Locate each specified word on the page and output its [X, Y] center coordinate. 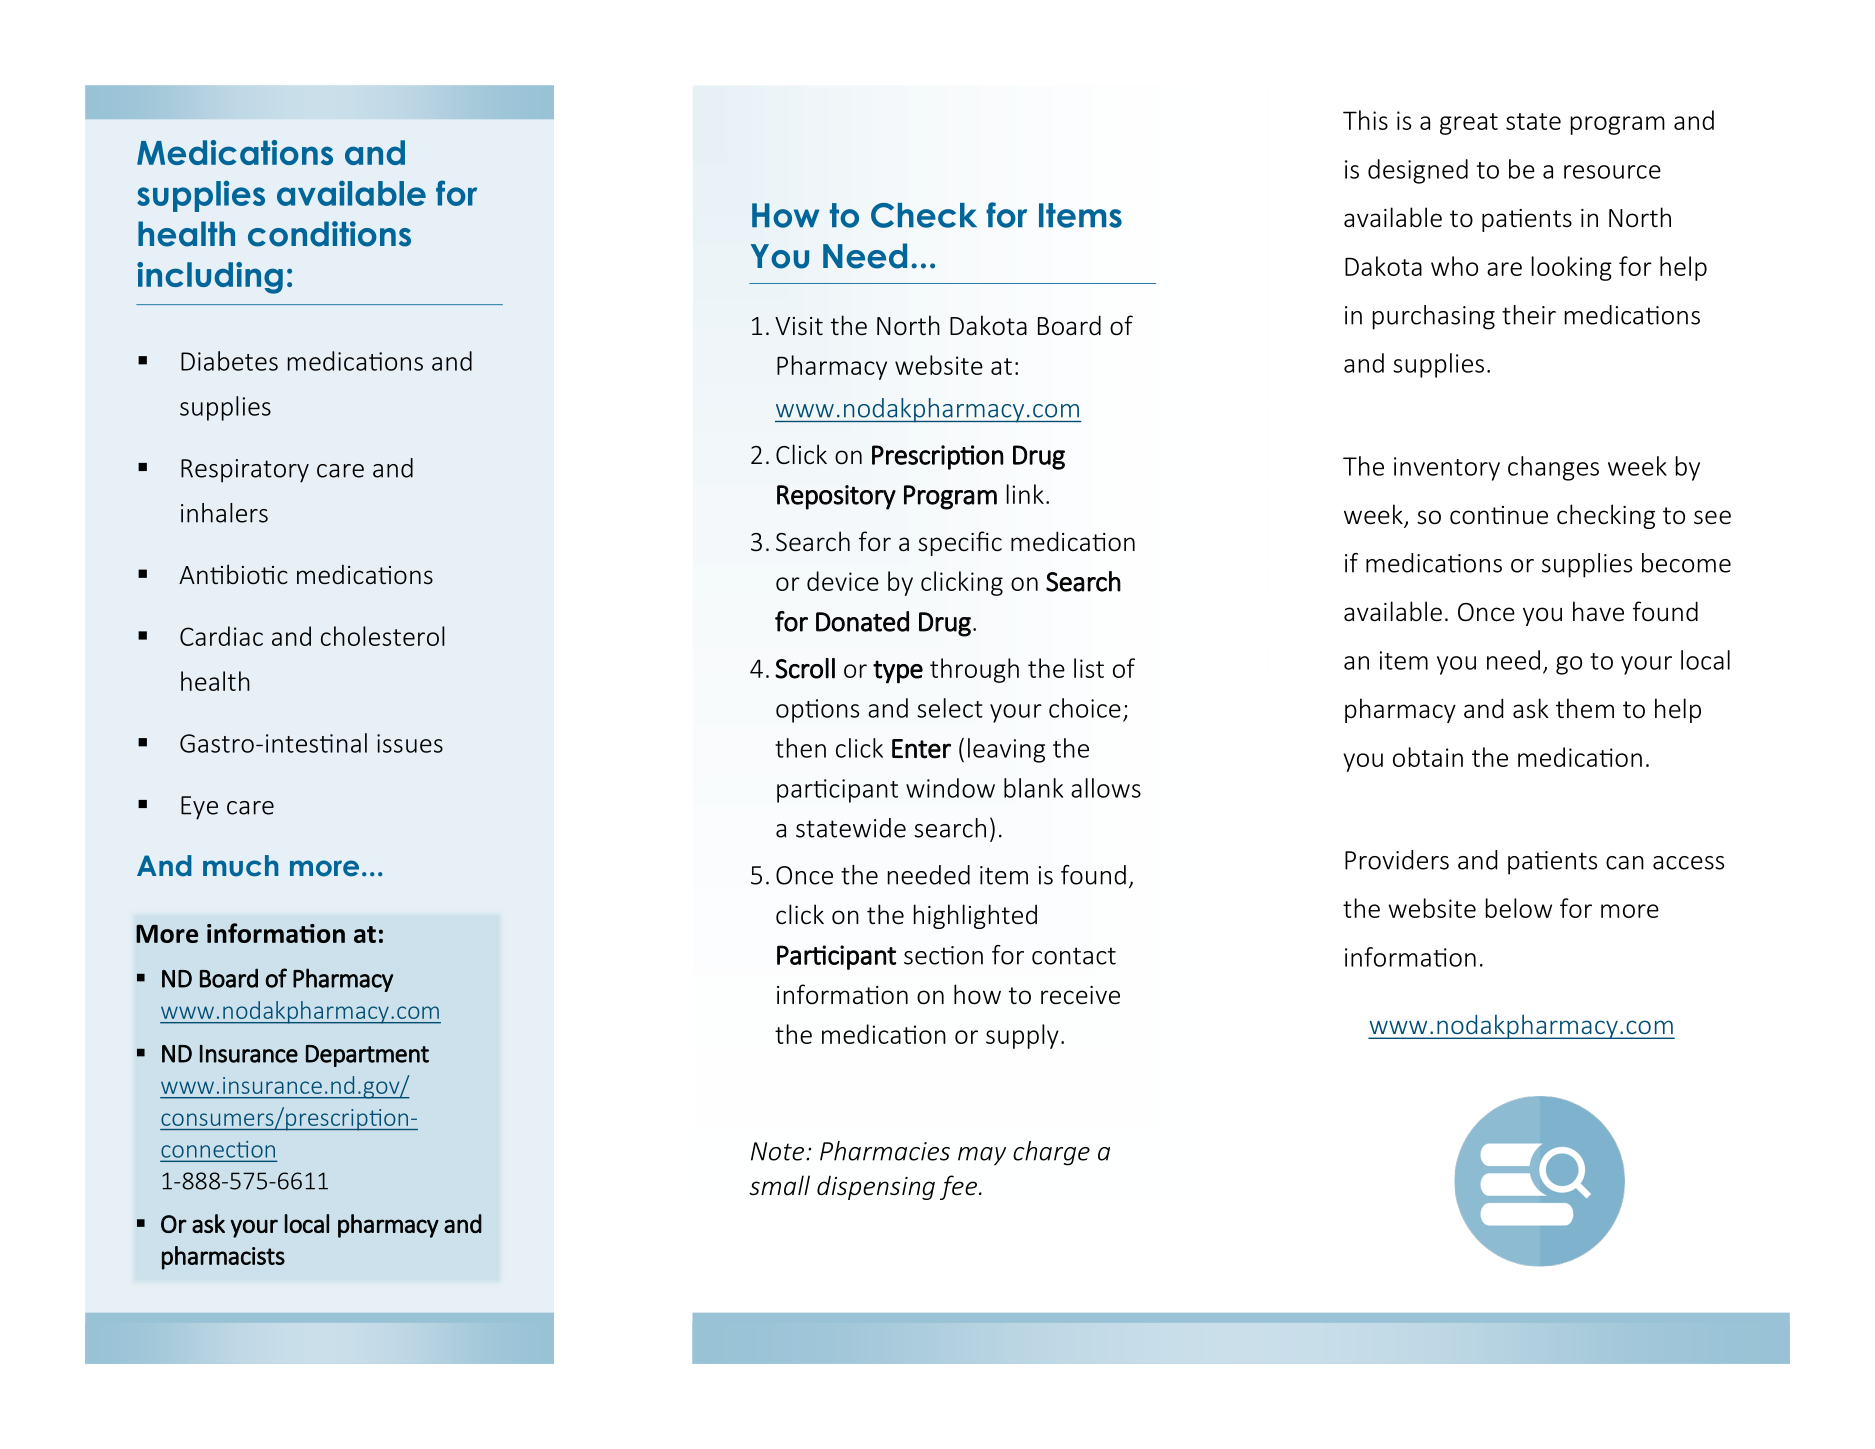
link [1025, 494]
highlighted [975, 916]
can [1625, 863]
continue [1499, 515]
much [240, 866]
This [1365, 120]
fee [958, 1187]
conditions [329, 234]
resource [1612, 172]
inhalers [224, 513]
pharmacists [223, 1258]
